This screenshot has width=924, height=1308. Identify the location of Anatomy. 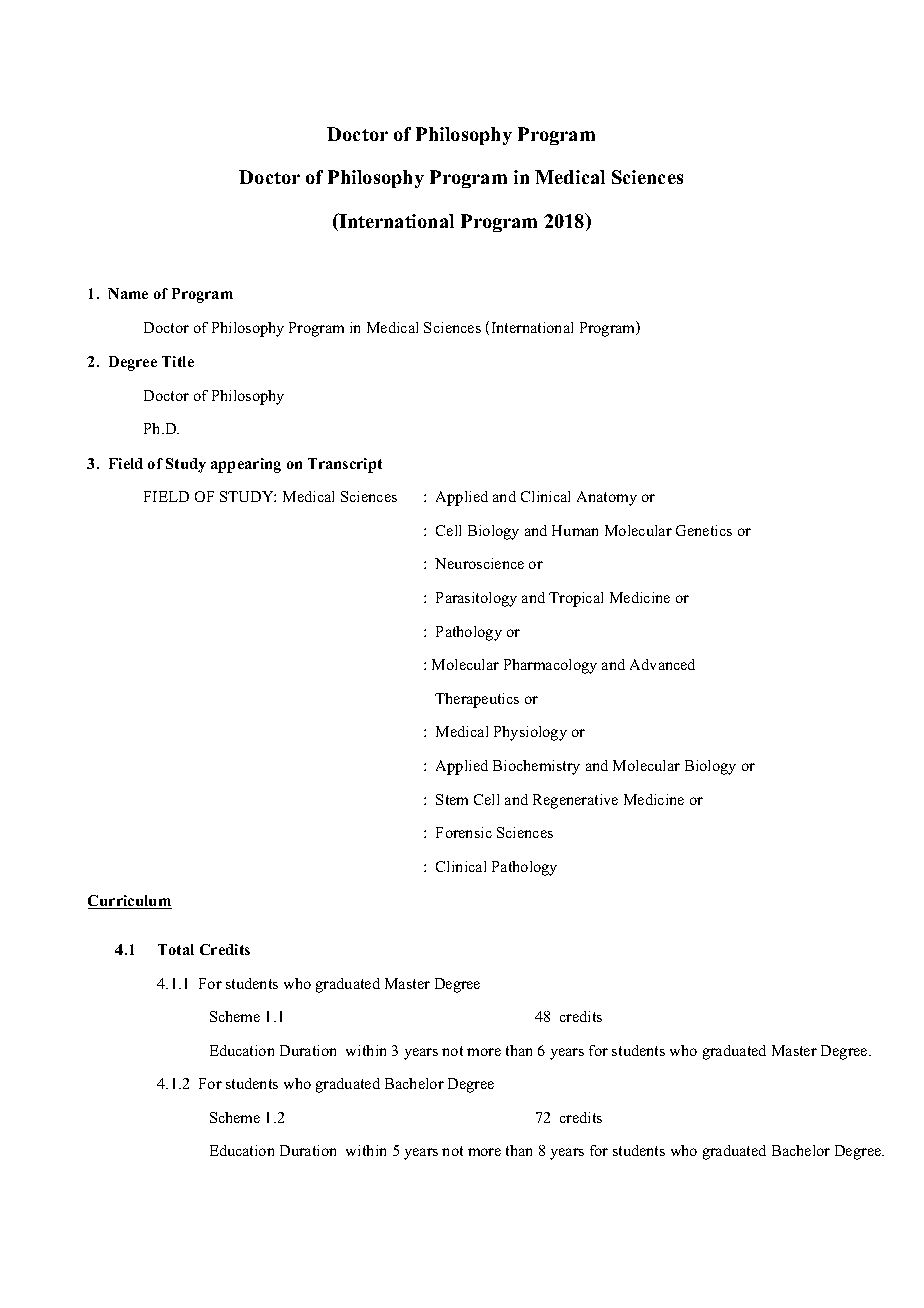
(607, 498).
